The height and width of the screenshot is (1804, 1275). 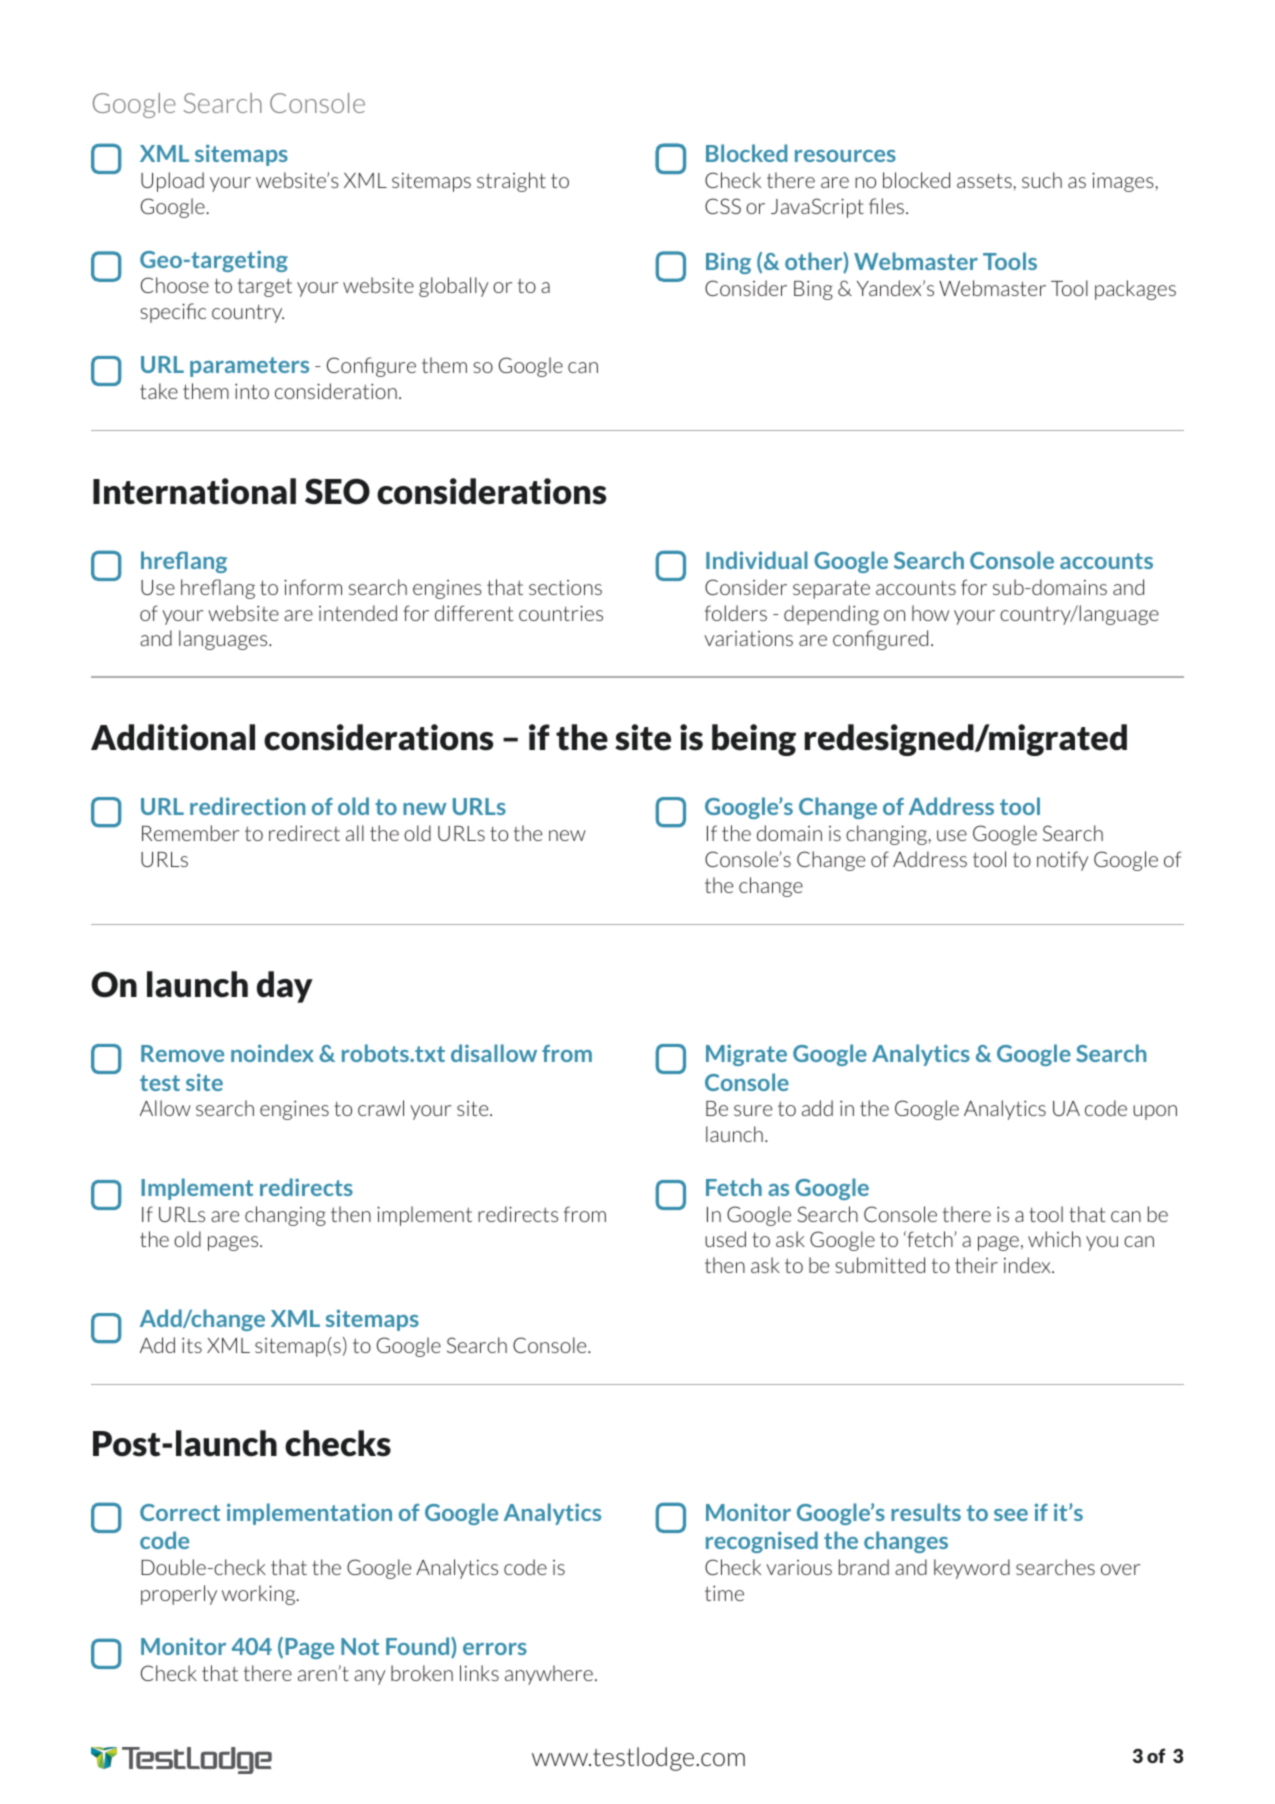 I want to click on crawl, so click(x=381, y=1108).
